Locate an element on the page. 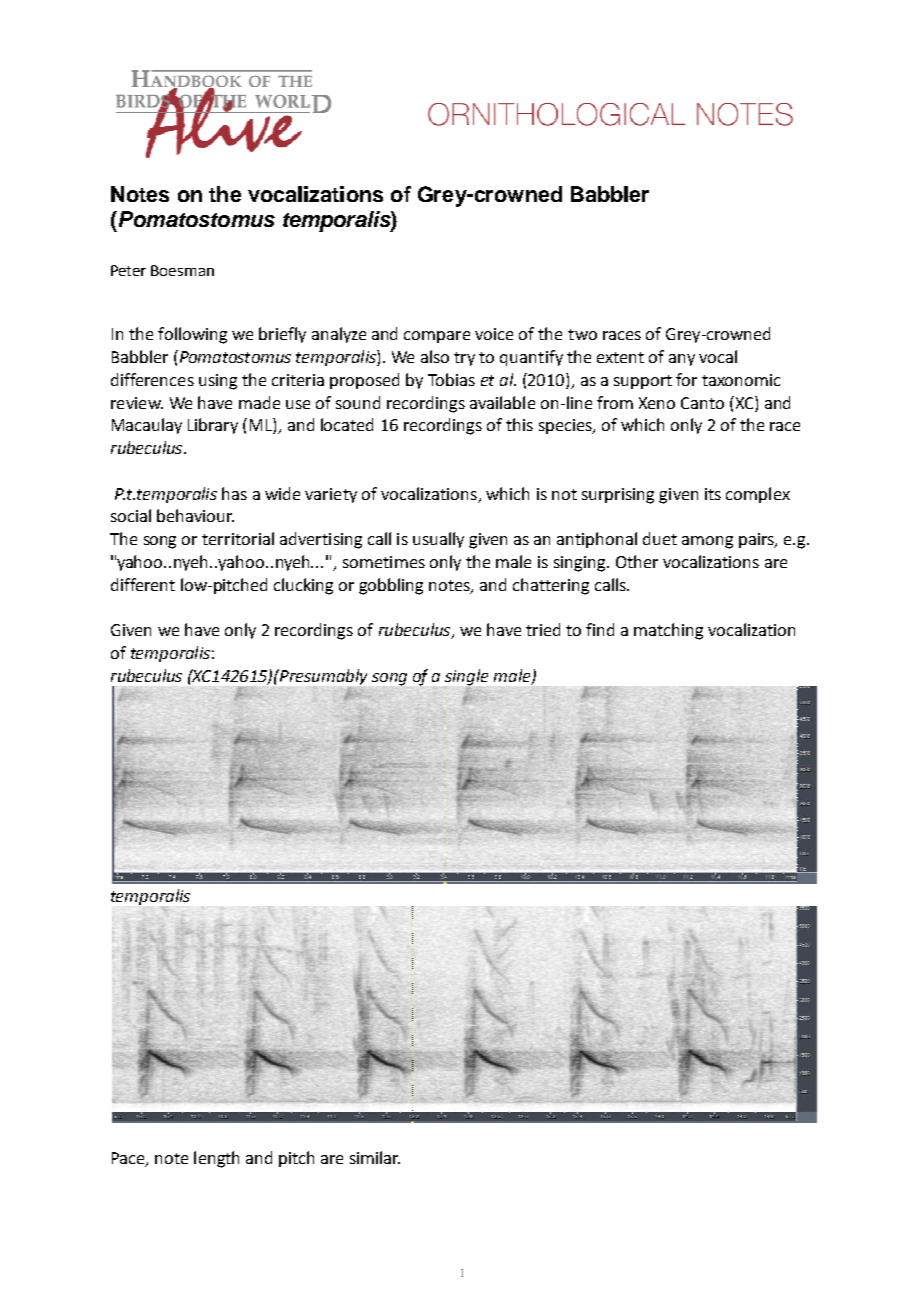 This document has width=924, height=1308. compare is located at coordinates (437, 337).
